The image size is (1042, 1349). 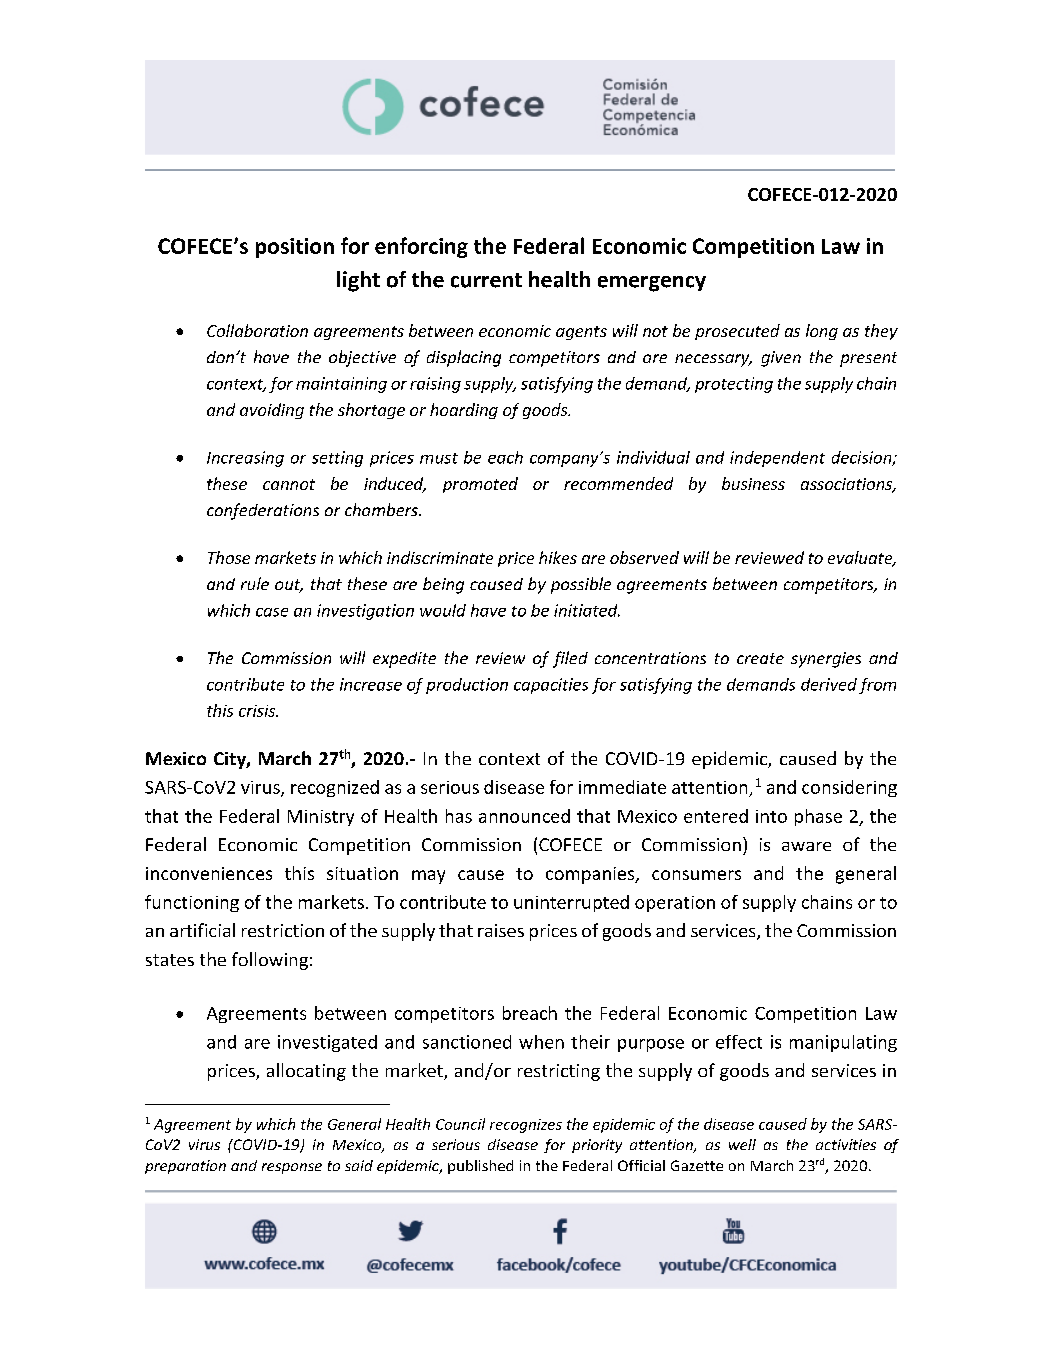 What do you see at coordinates (480, 485) in the screenshot?
I see `promoted` at bounding box center [480, 485].
